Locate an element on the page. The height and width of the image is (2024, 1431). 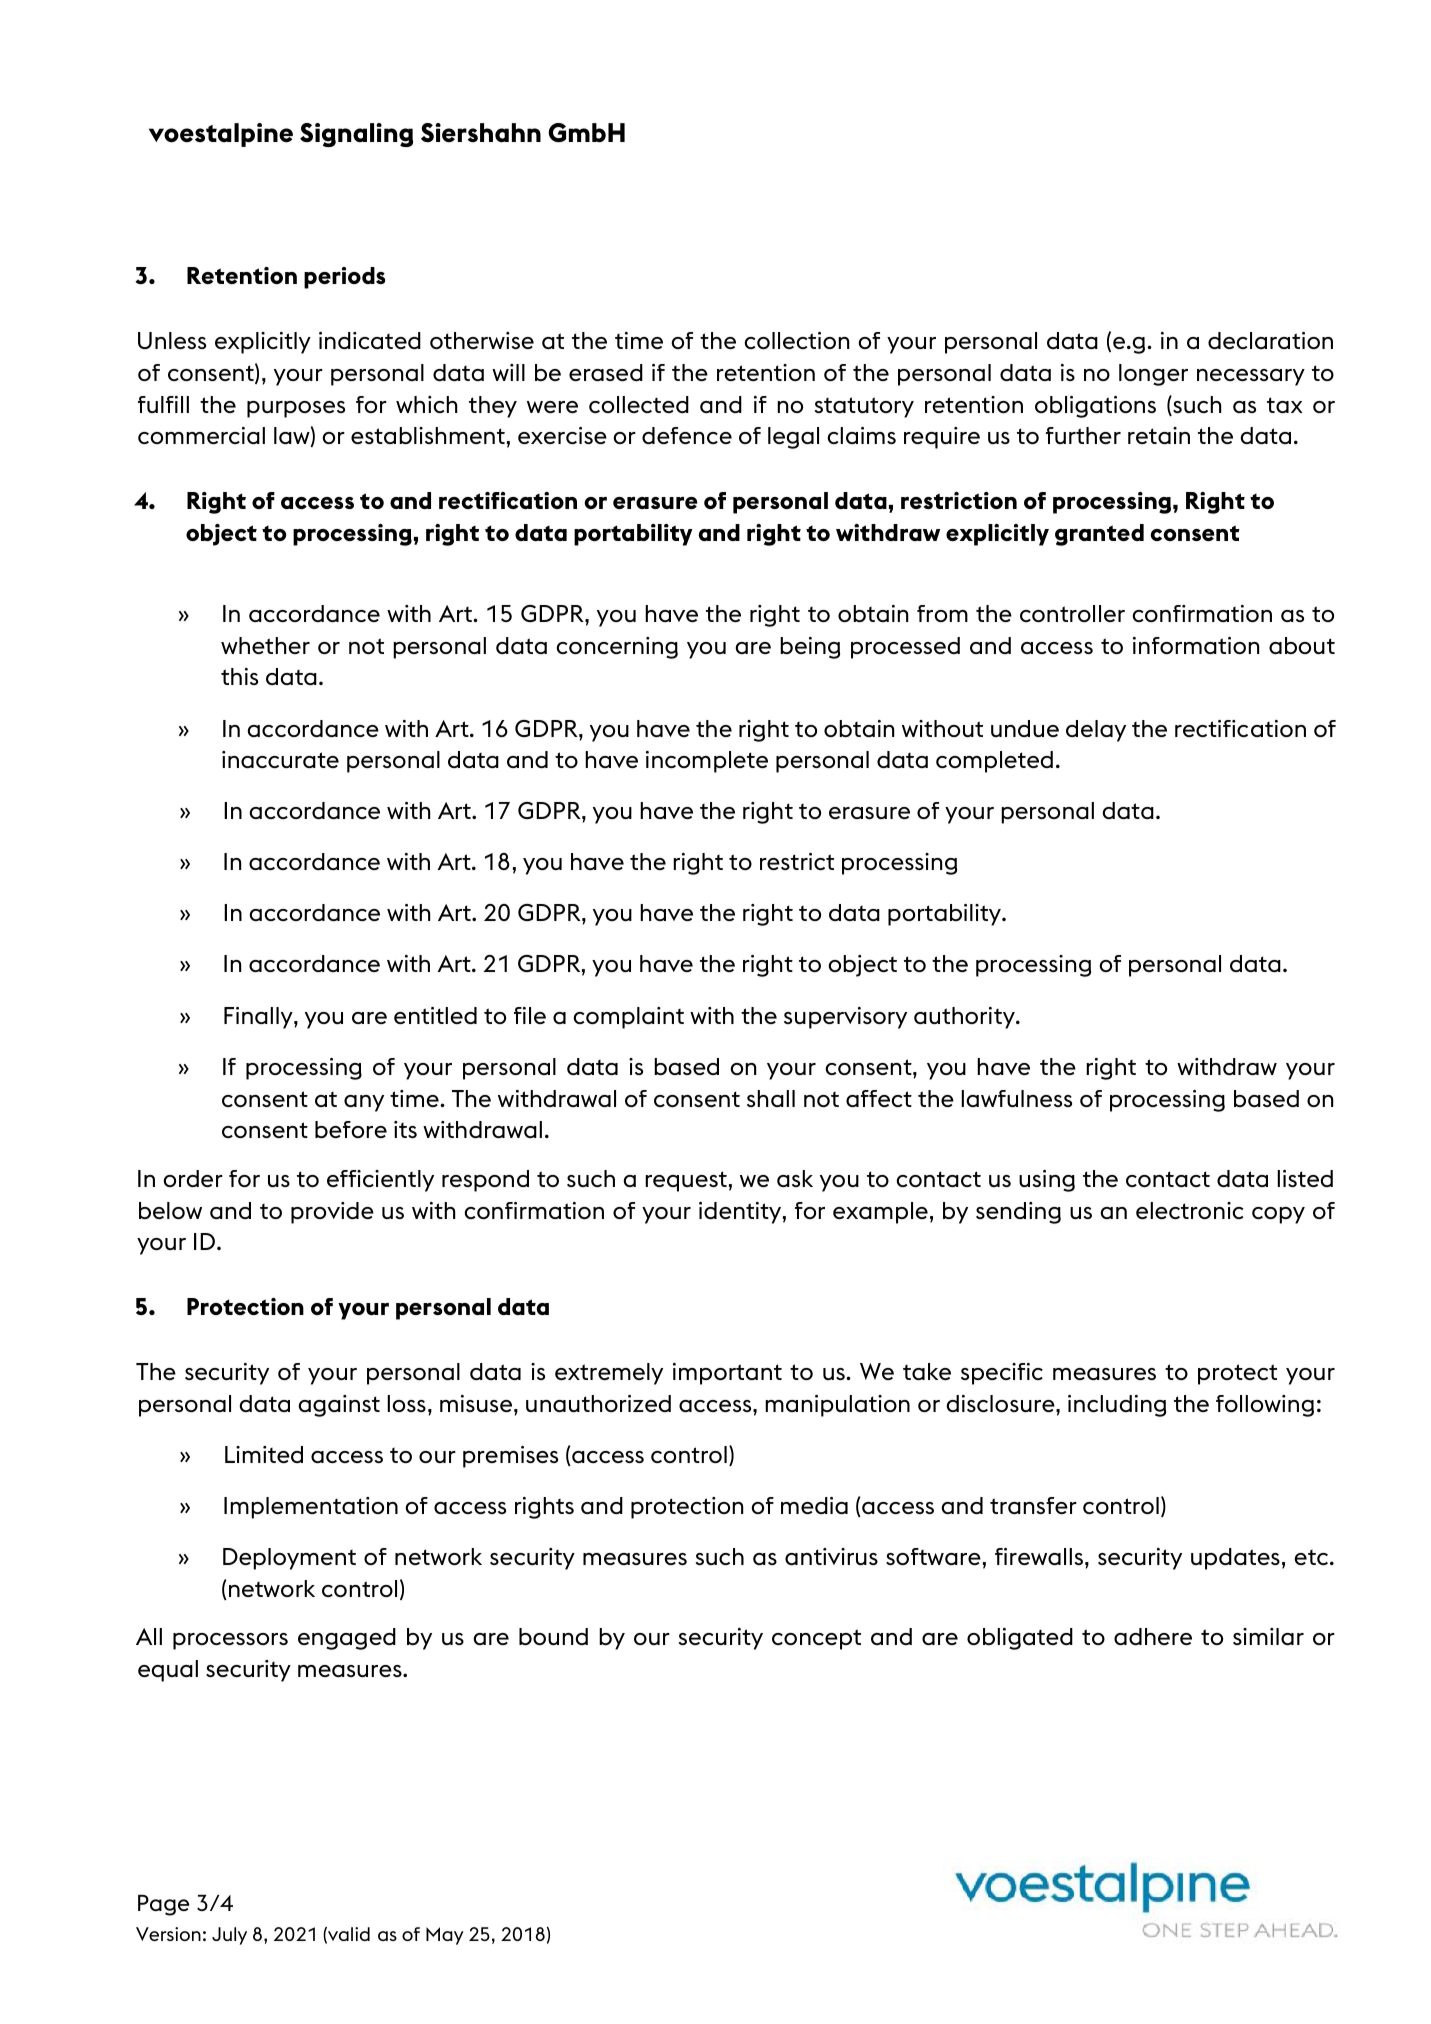
Finally is located at coordinates (259, 1018).
